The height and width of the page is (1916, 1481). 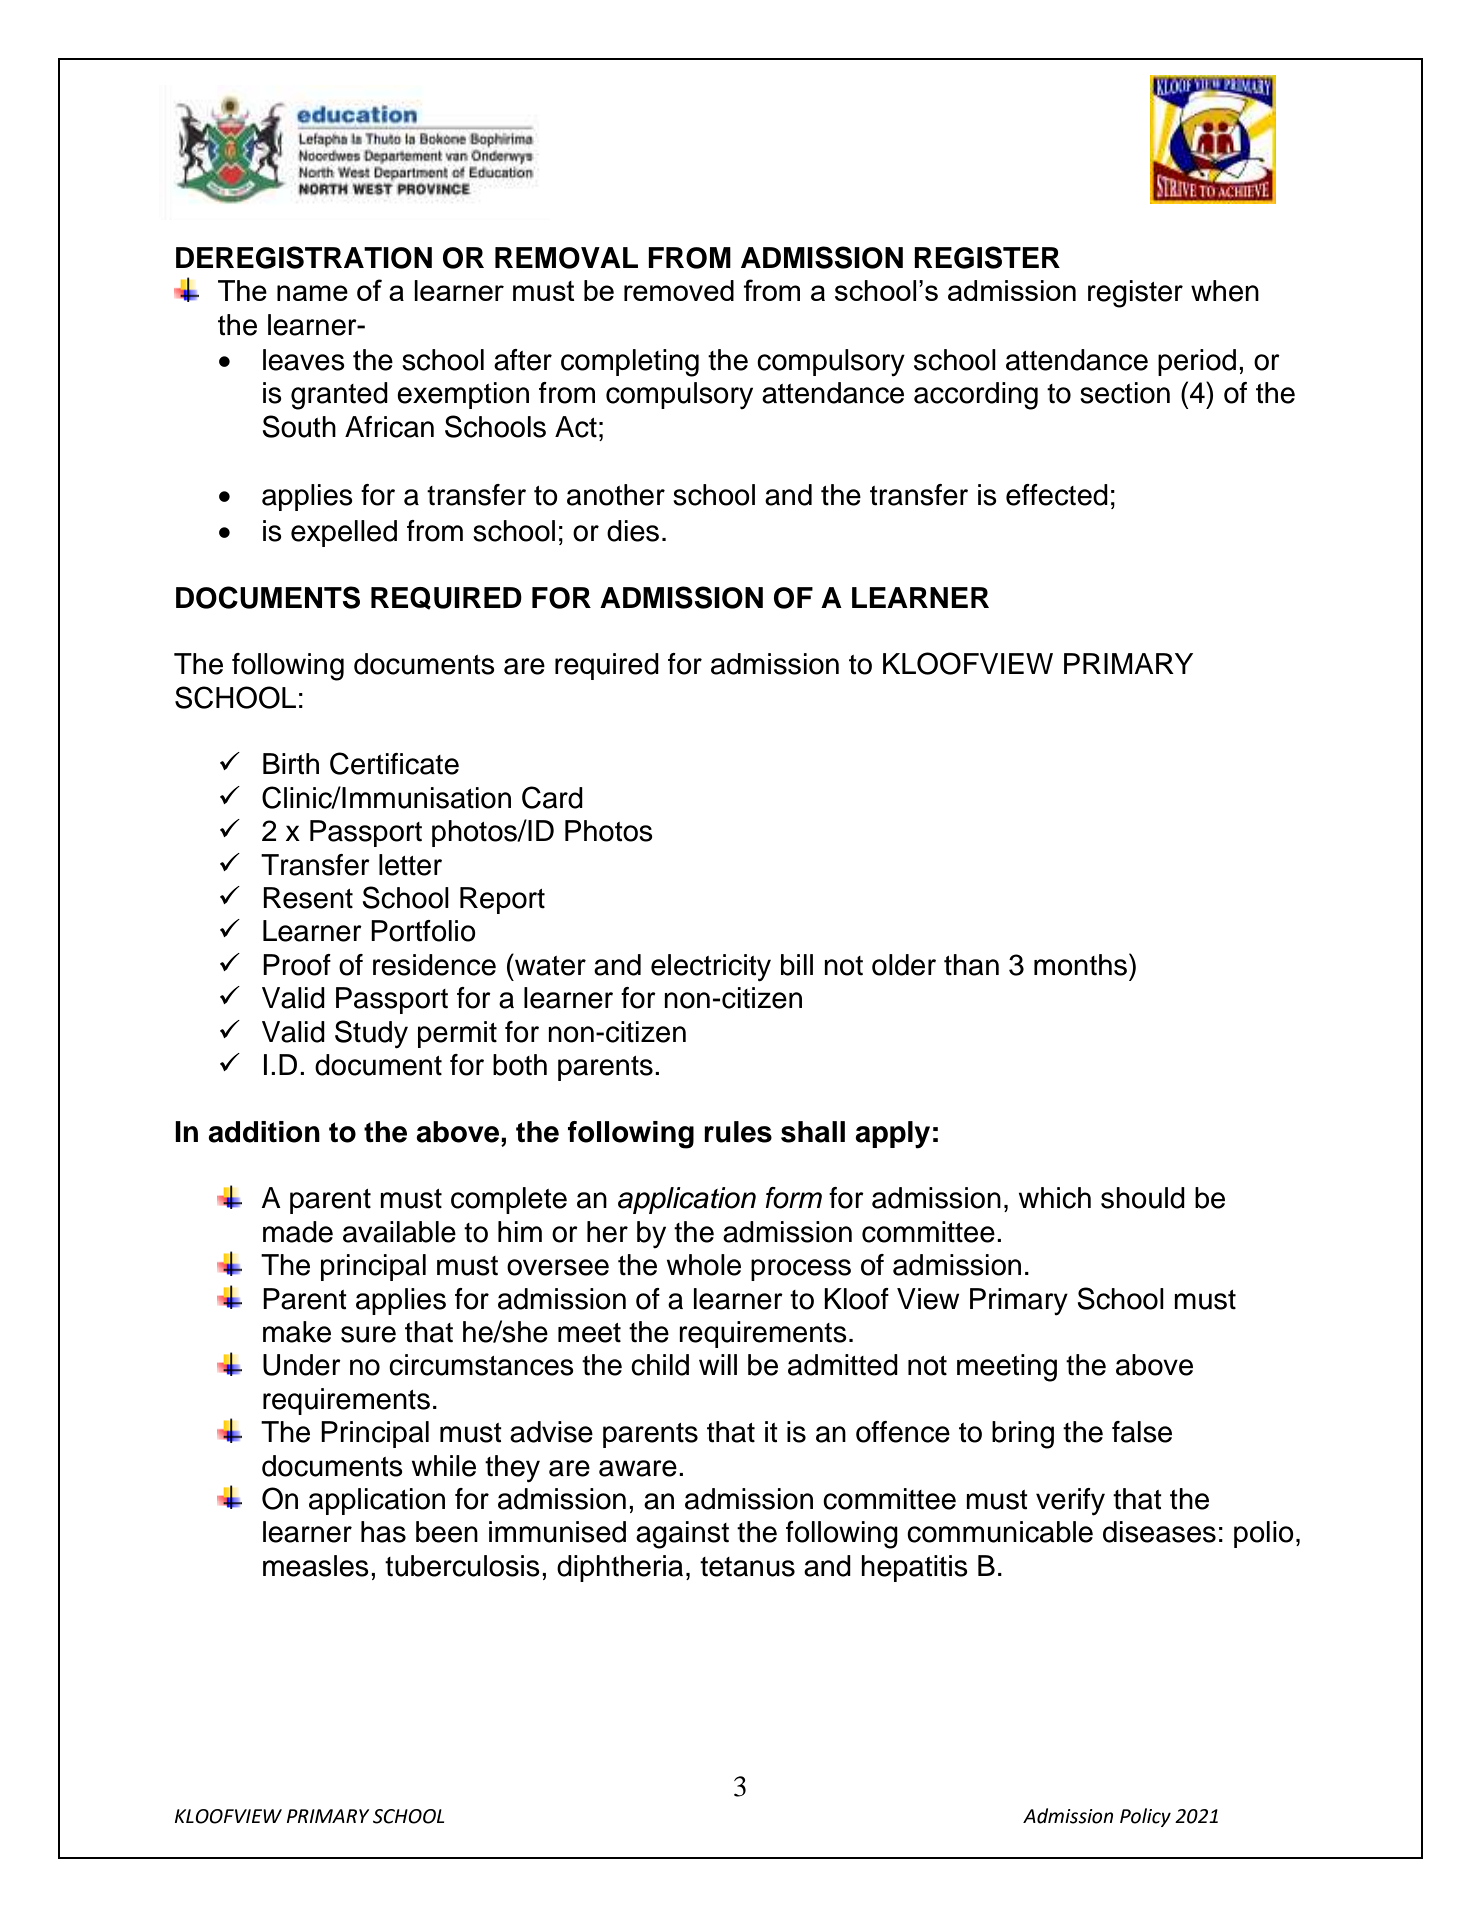 I want to click on measles, so click(x=316, y=1566).
